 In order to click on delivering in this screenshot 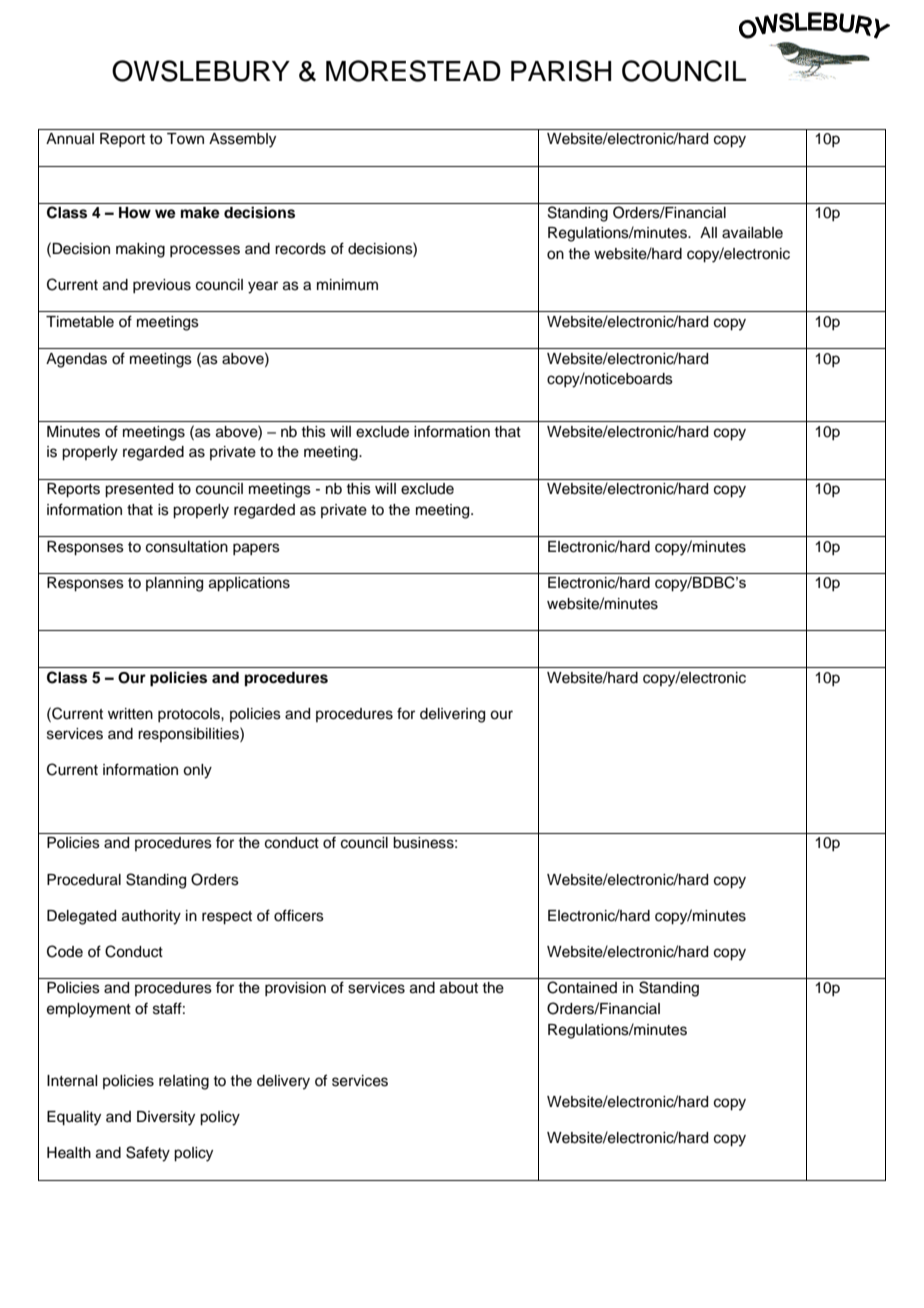, I will do `click(452, 715)`.
